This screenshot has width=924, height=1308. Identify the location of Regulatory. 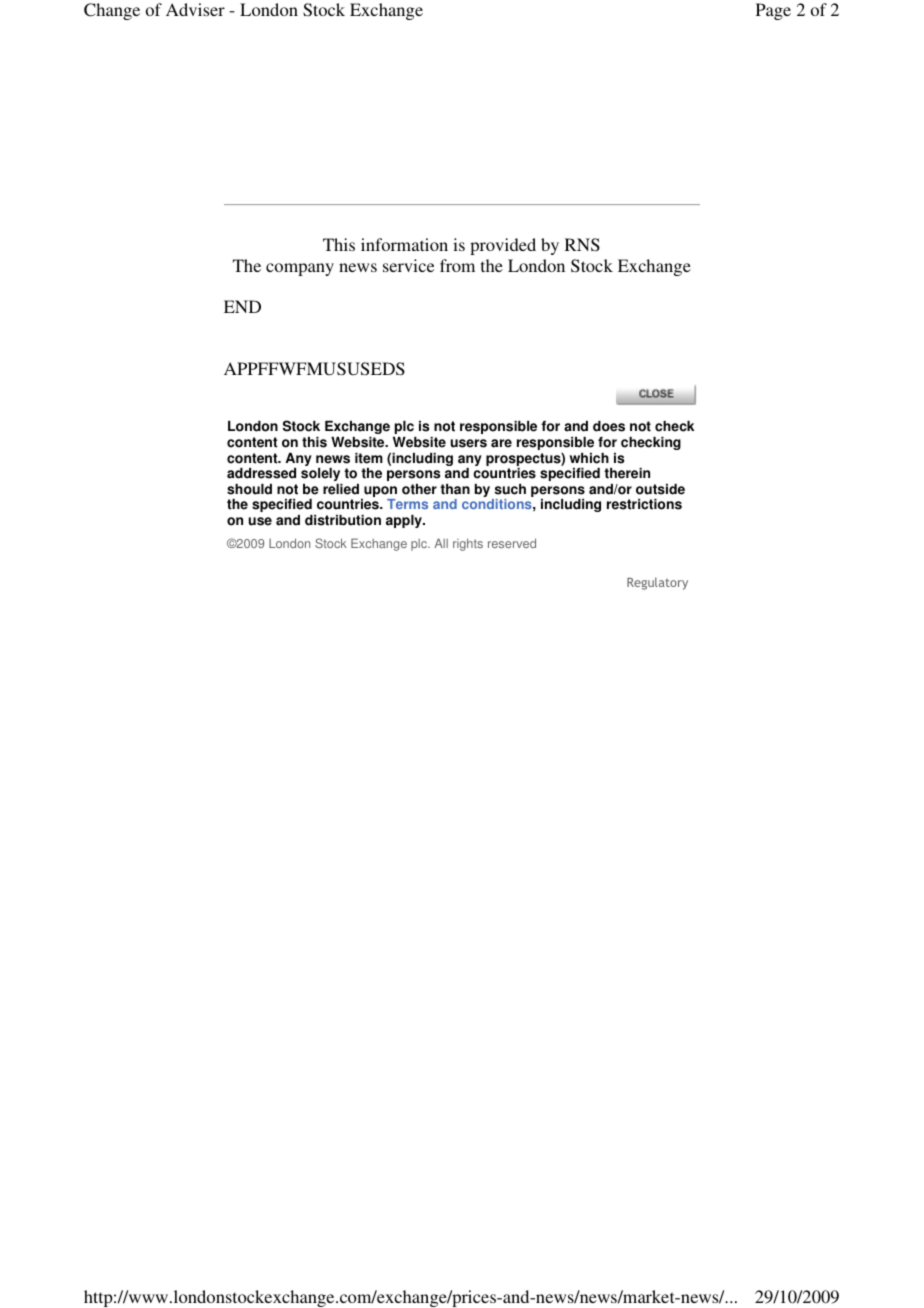
(657, 583).
